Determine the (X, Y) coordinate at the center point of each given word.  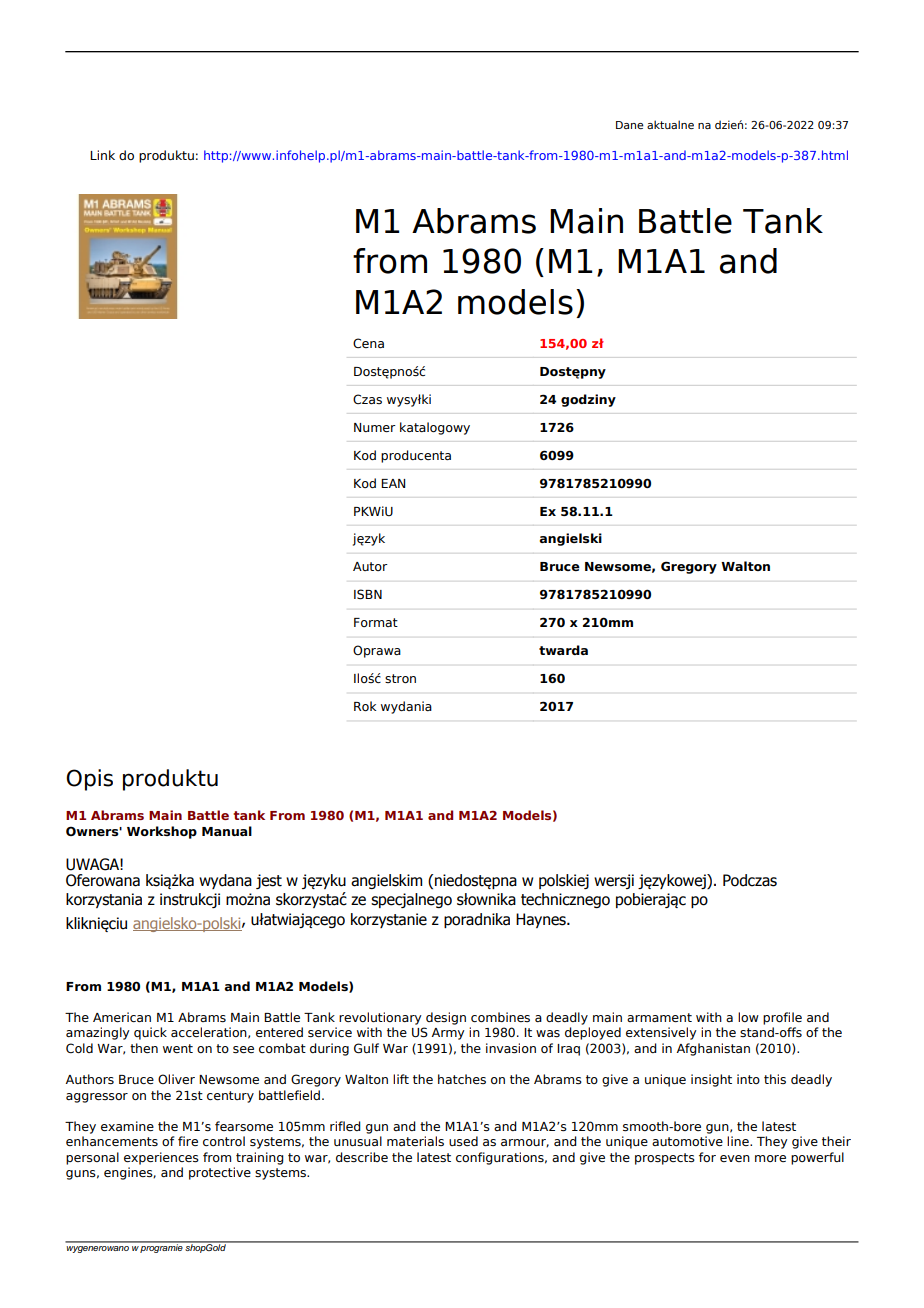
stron (400, 678)
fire (188, 1141)
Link (102, 155)
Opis (89, 780)
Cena (368, 343)
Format (376, 622)
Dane (630, 125)
